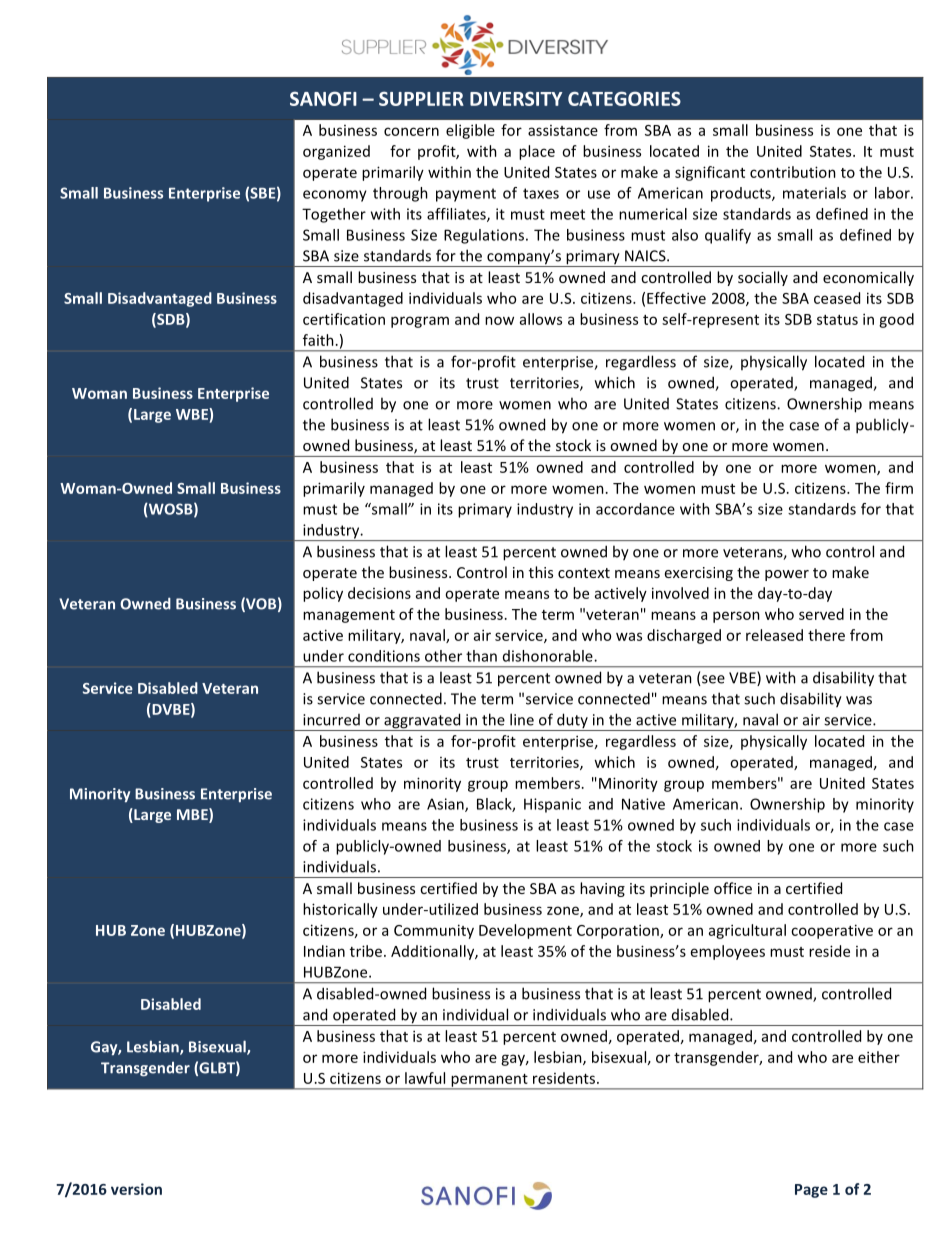 The width and height of the screenshot is (952, 1233). Describe the element at coordinates (552, 805) in the screenshot. I see `Hispanic` at that location.
